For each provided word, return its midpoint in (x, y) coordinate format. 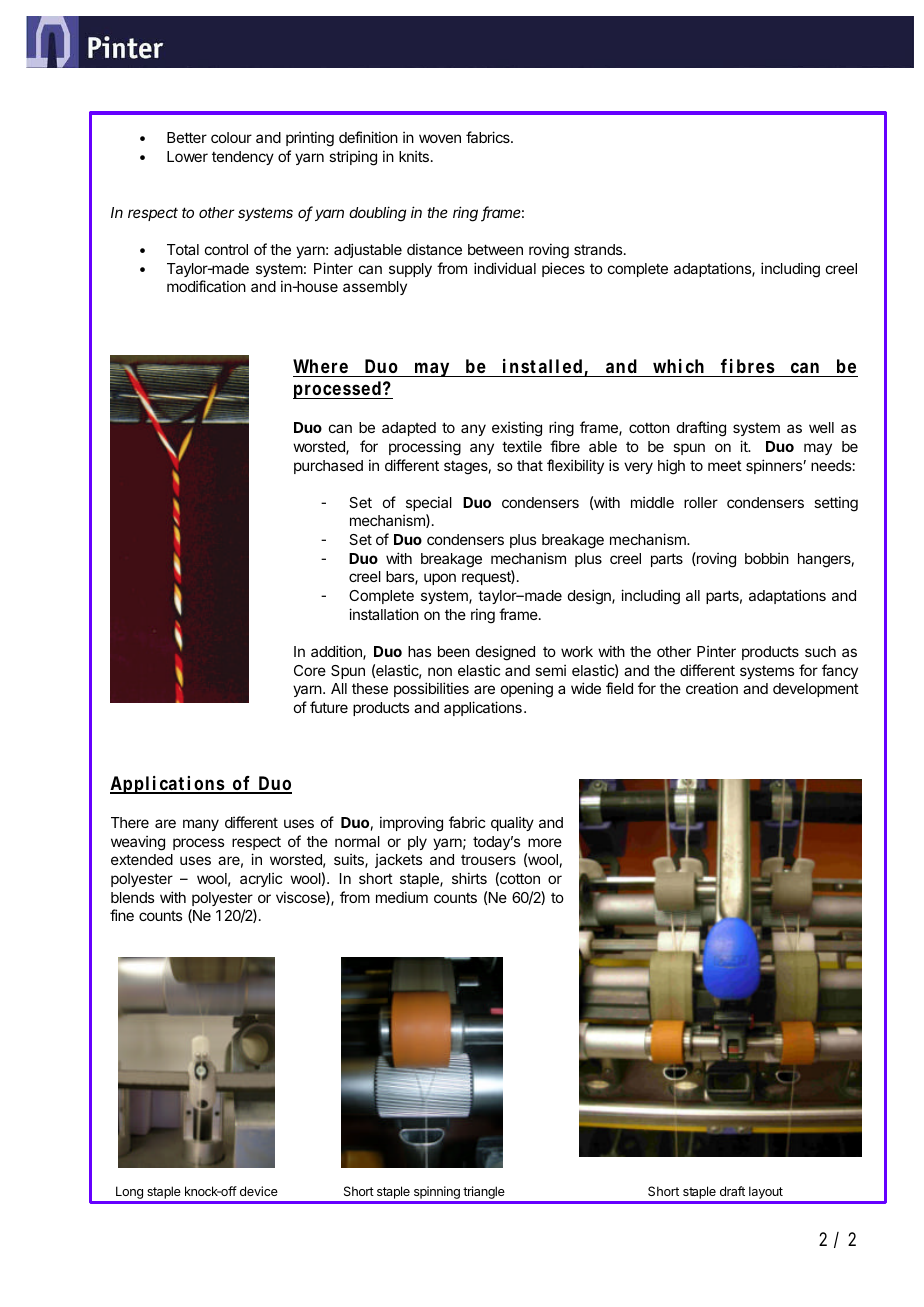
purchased (328, 467)
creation (712, 688)
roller (701, 502)
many (201, 825)
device (259, 1191)
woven (440, 138)
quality (512, 824)
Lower (187, 156)
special (429, 503)
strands (599, 249)
